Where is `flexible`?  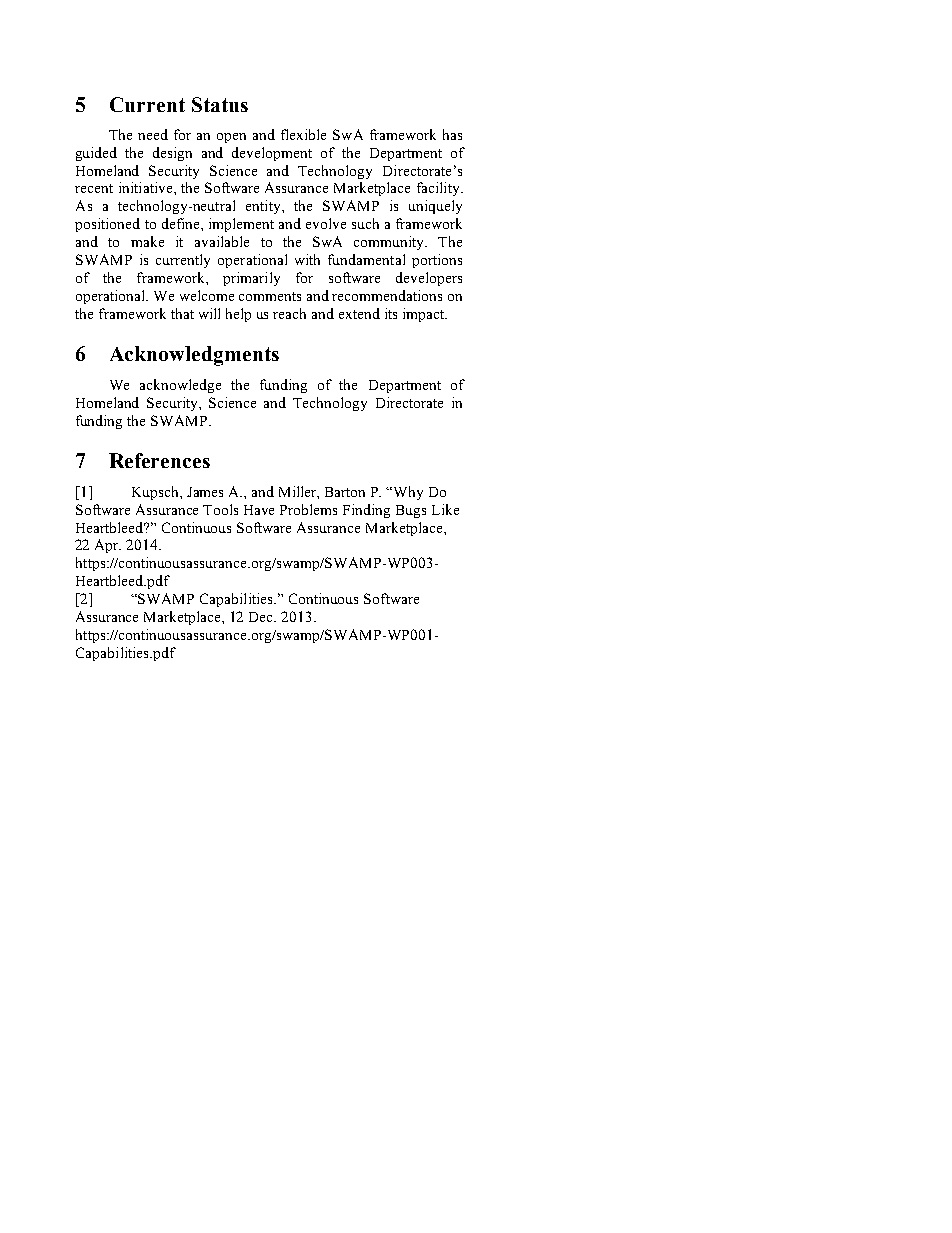
flexible is located at coordinates (303, 134).
